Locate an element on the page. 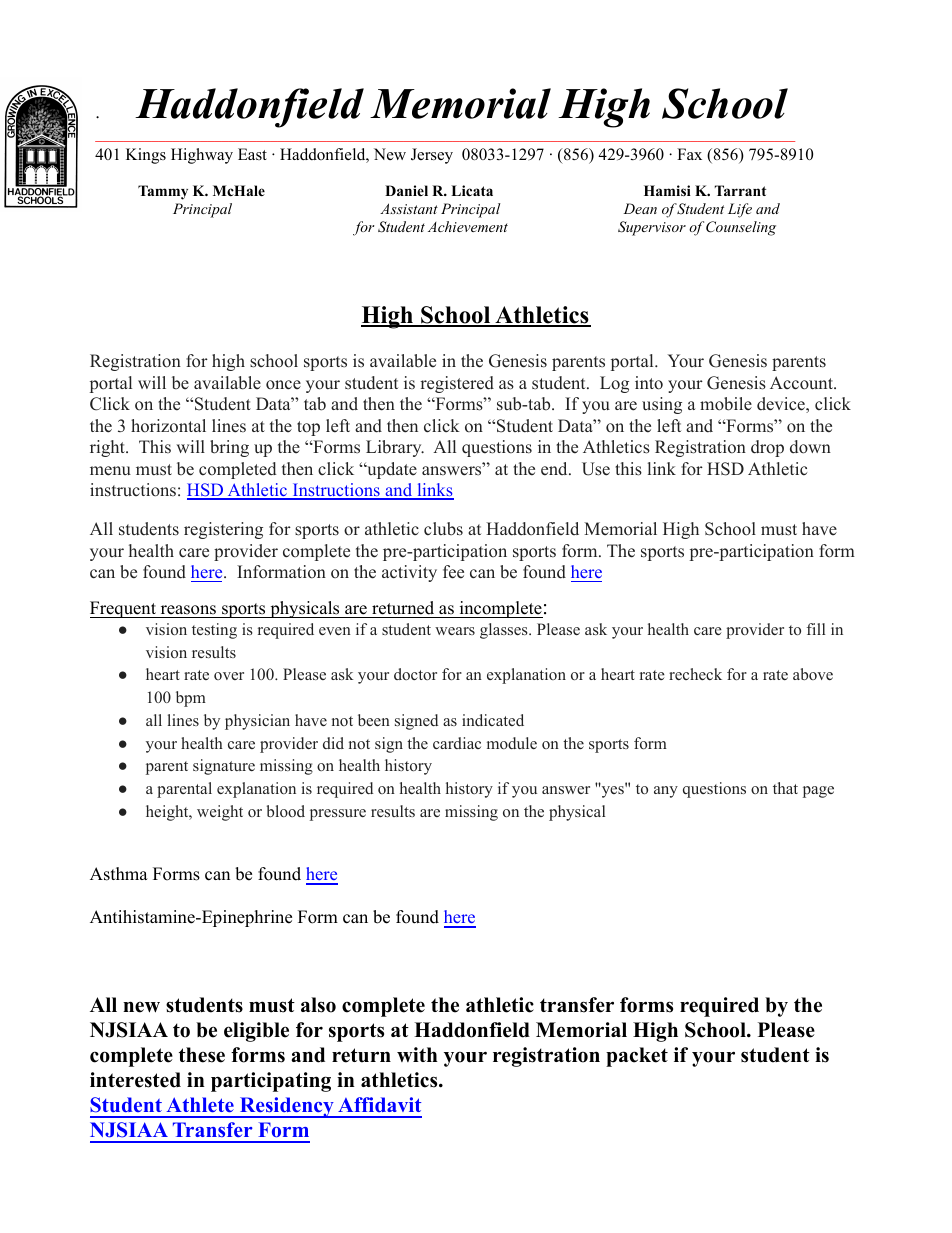 The image size is (952, 1233). that is located at coordinates (785, 788).
